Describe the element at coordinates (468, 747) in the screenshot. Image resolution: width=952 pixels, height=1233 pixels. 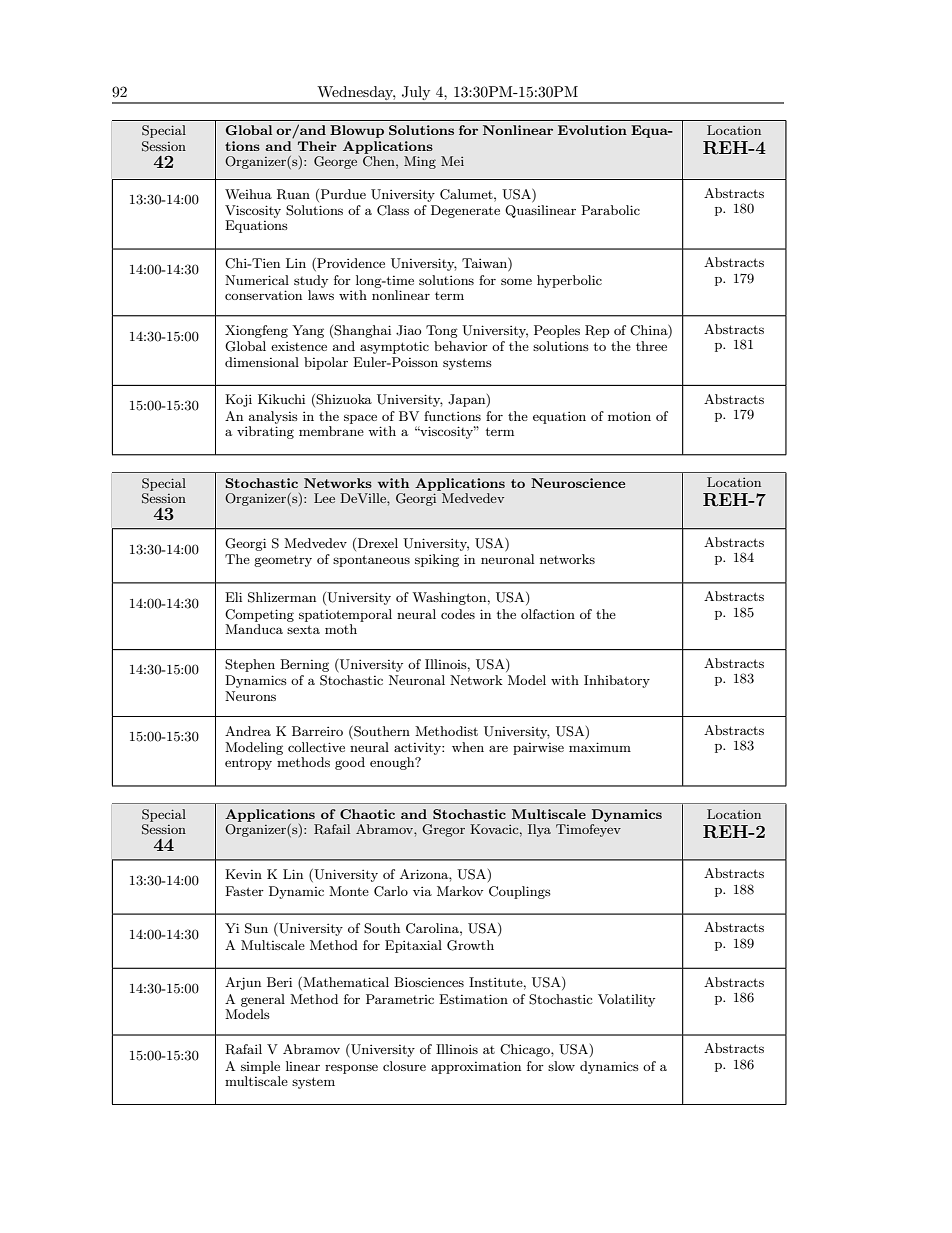
I see `when` at that location.
